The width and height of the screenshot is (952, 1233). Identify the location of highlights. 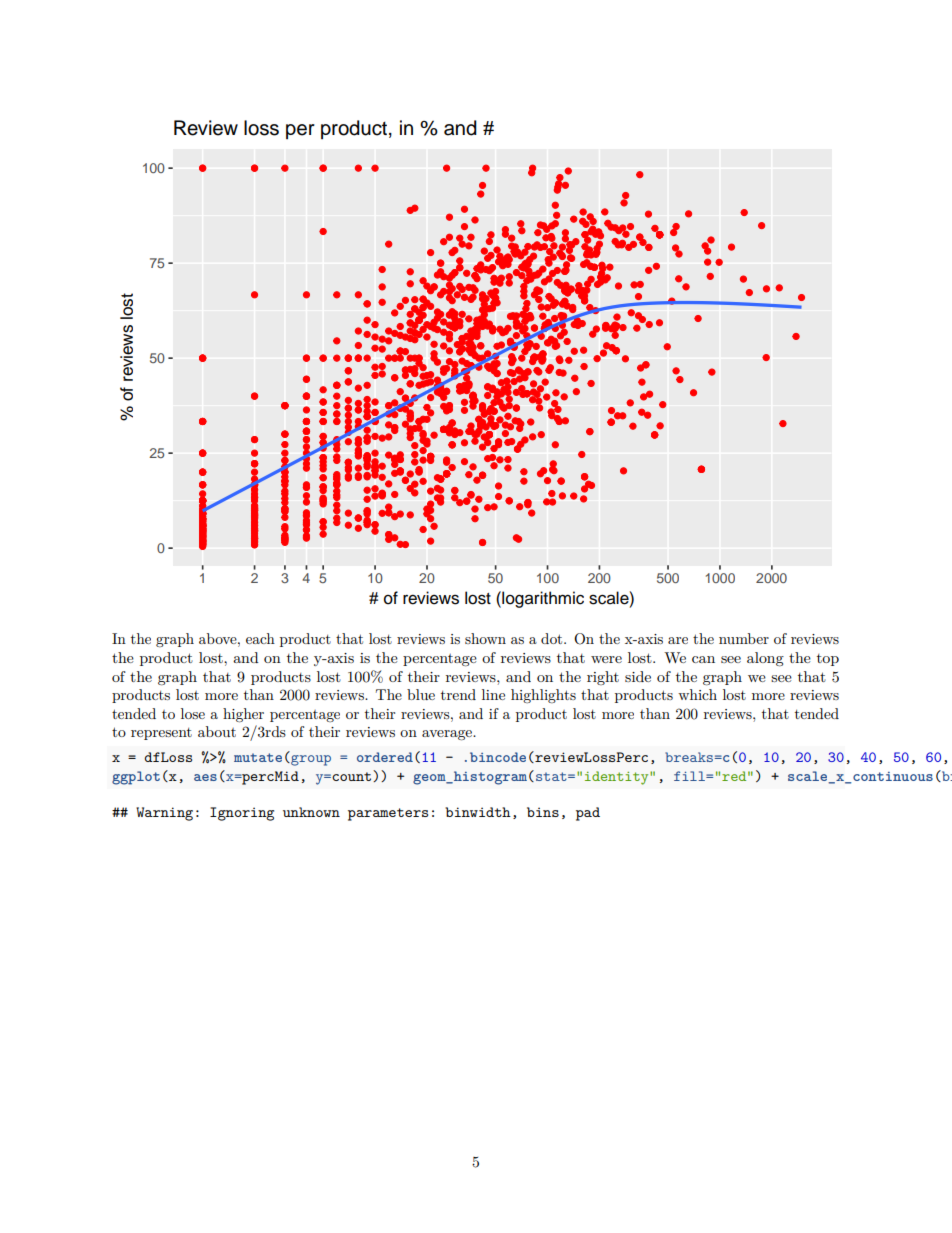
(543, 696).
